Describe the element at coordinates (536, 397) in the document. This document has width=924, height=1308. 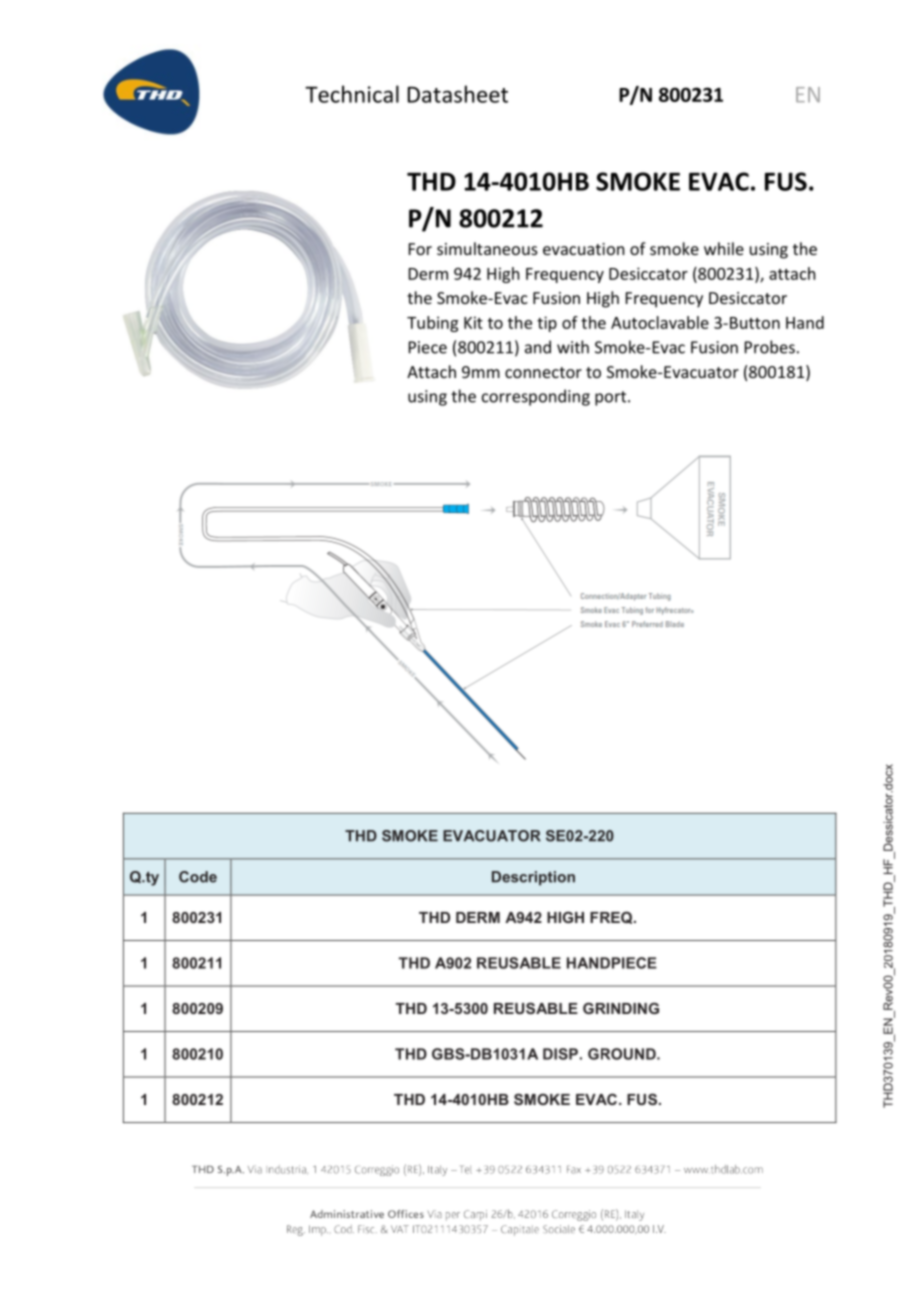
I see `corresponding` at that location.
